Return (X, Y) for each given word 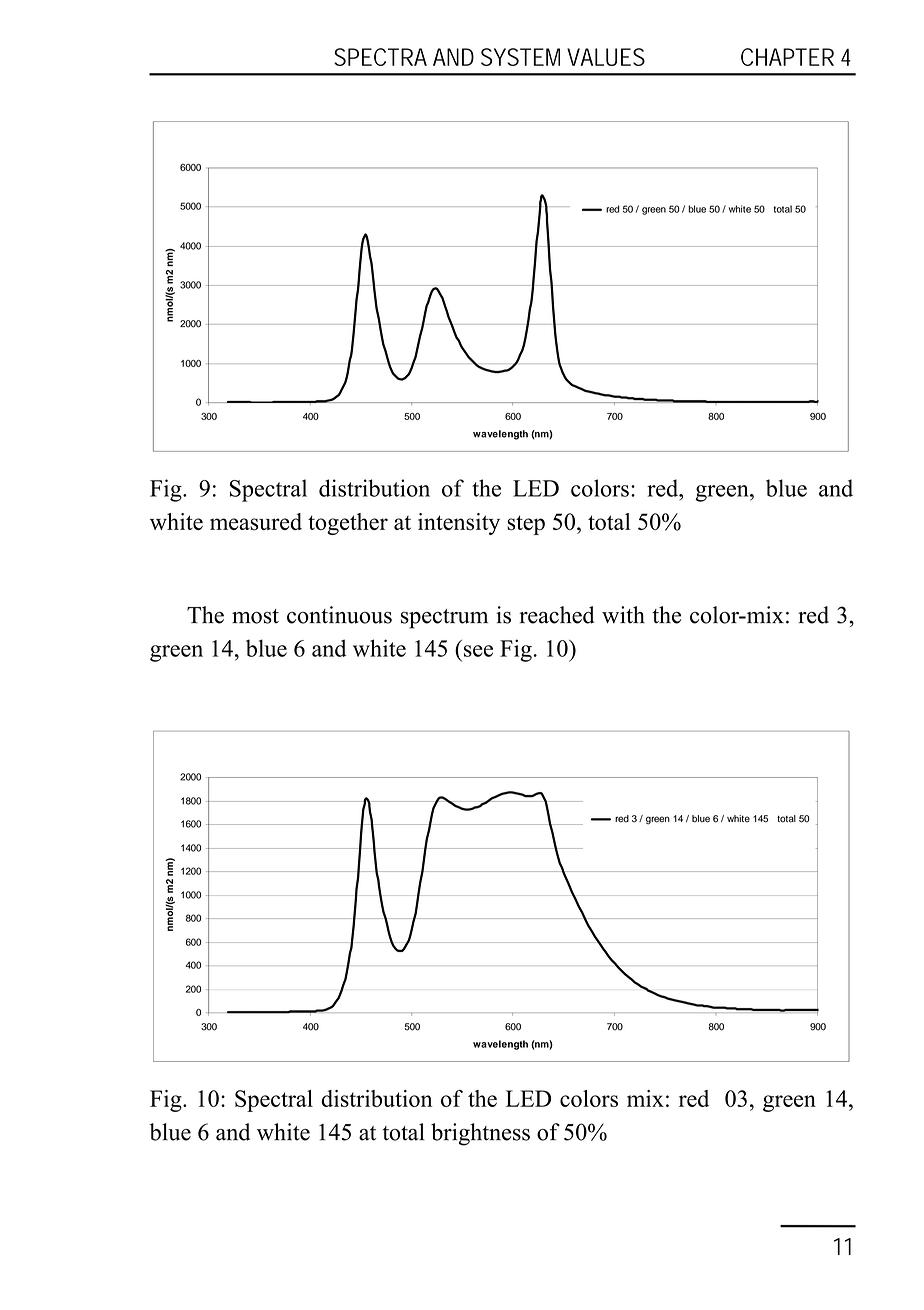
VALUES (606, 57)
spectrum (444, 619)
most (255, 616)
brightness (480, 1134)
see (478, 651)
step (526, 525)
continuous (339, 615)
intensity (459, 524)
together (348, 524)
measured (256, 522)
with (623, 615)
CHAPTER (787, 57)
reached (556, 615)
